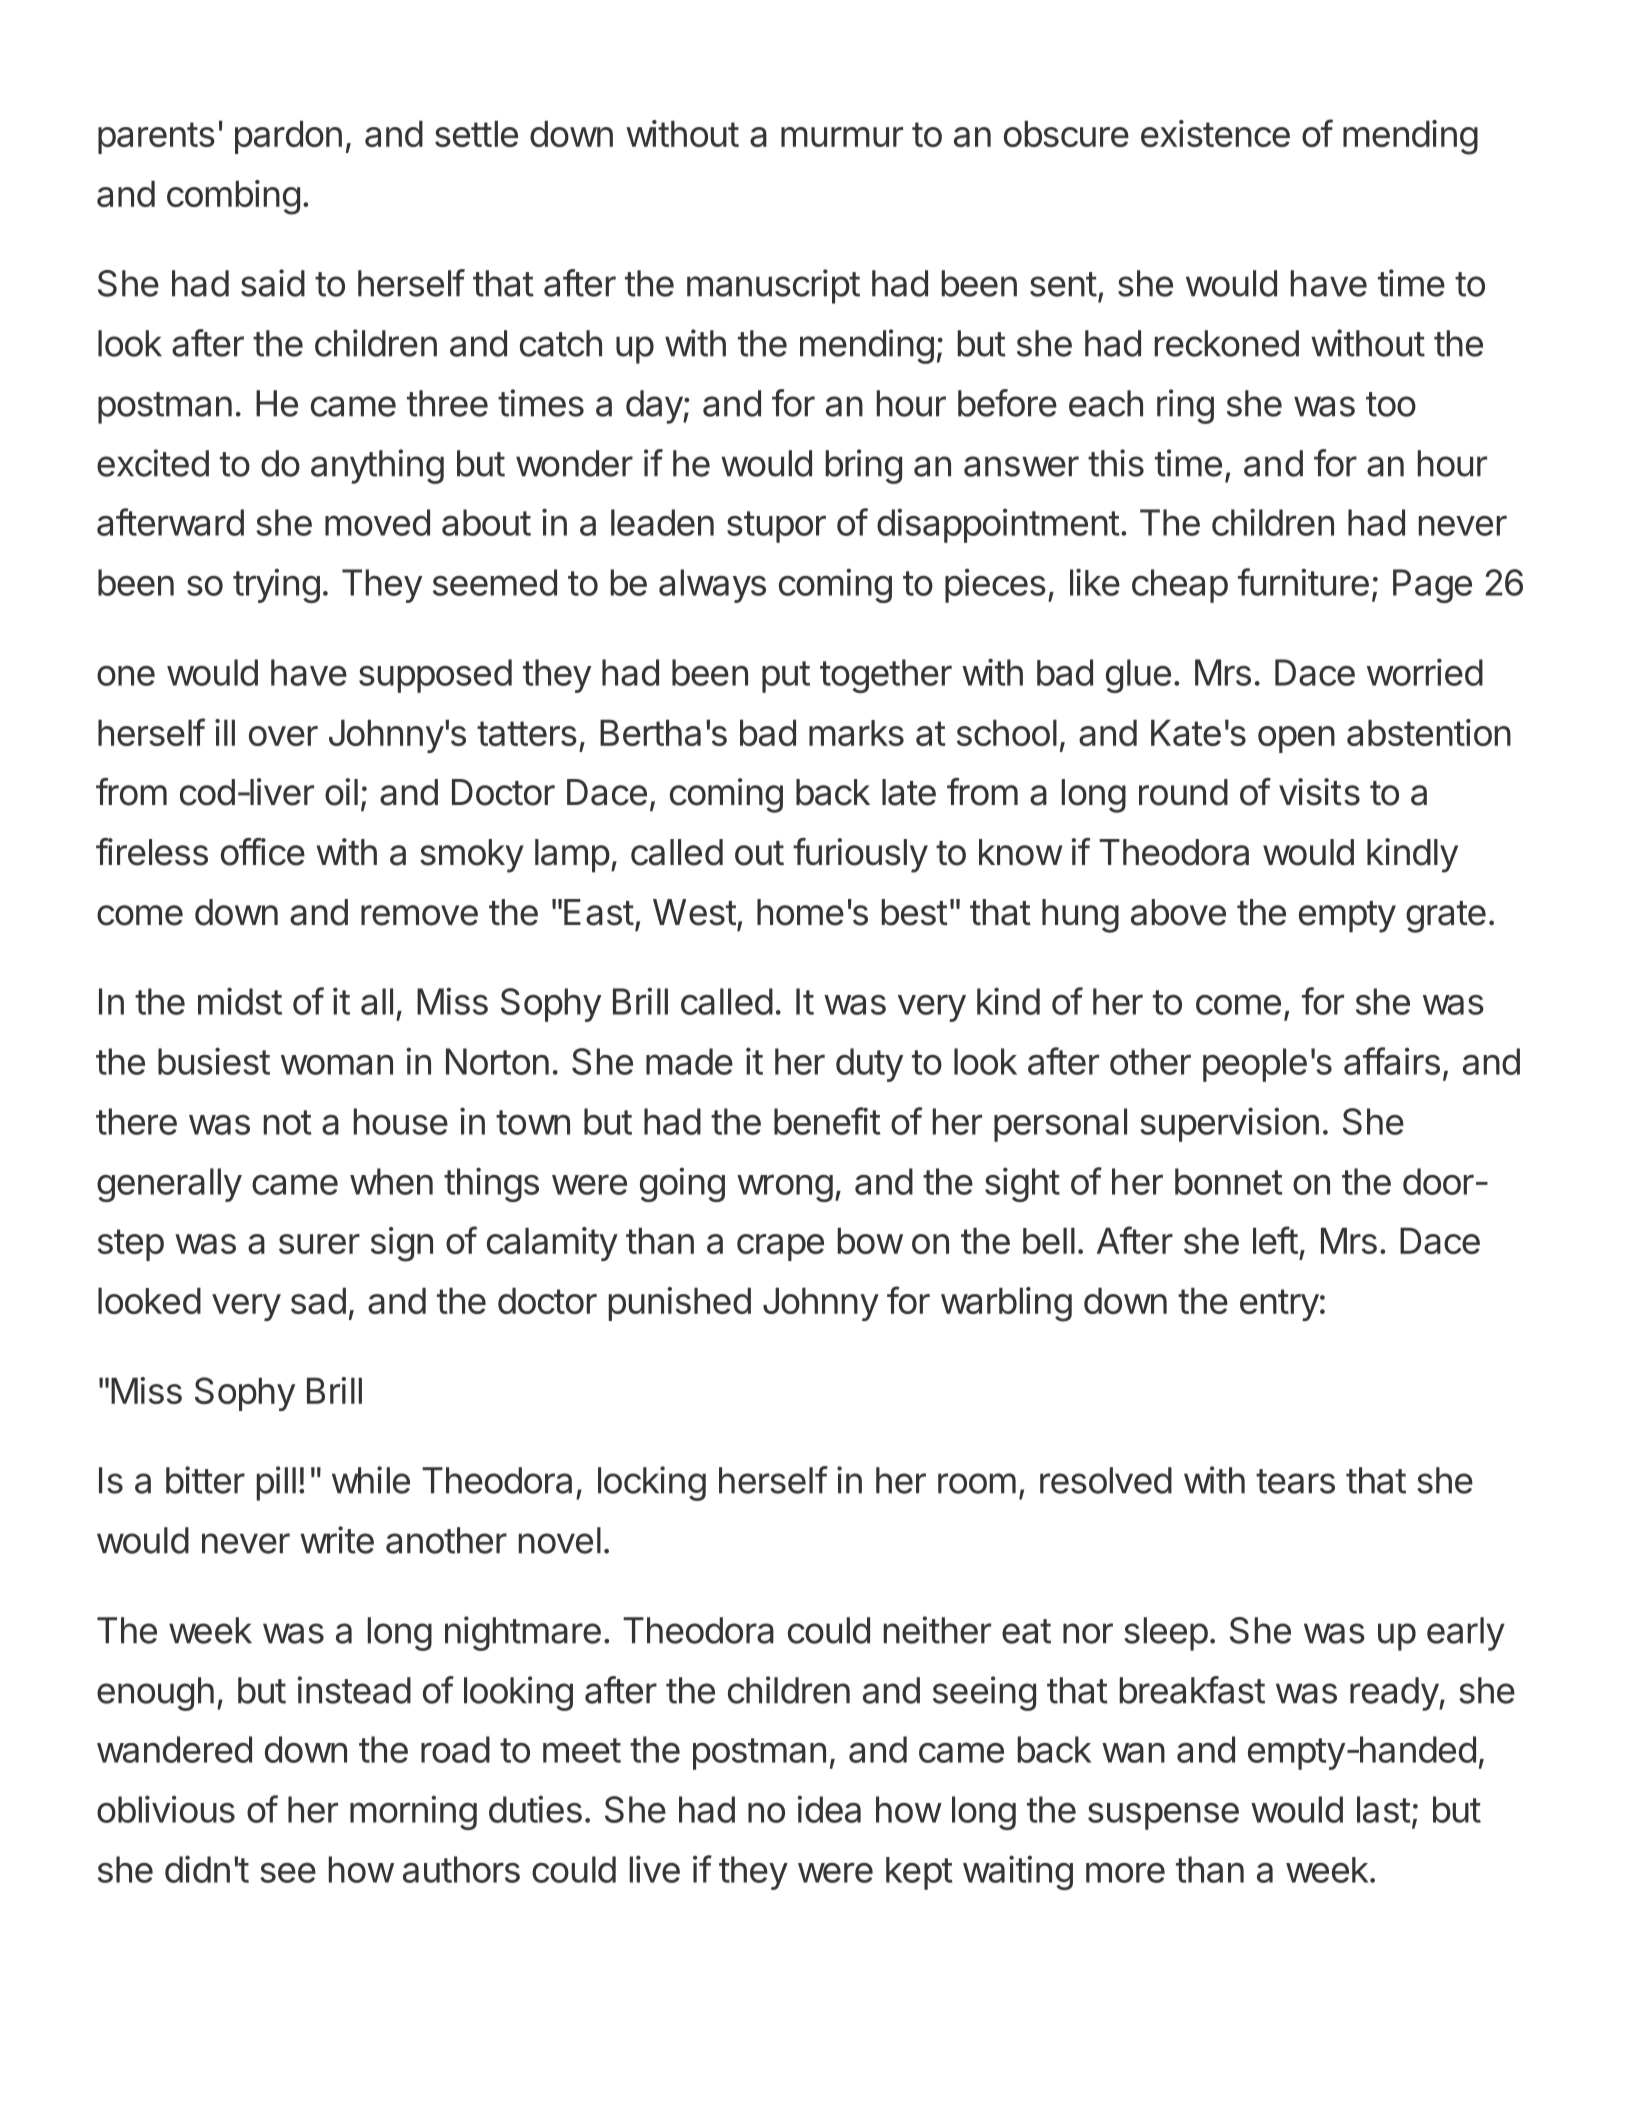 This image has width=1628, height=2106. I want to click on marks, so click(856, 733).
